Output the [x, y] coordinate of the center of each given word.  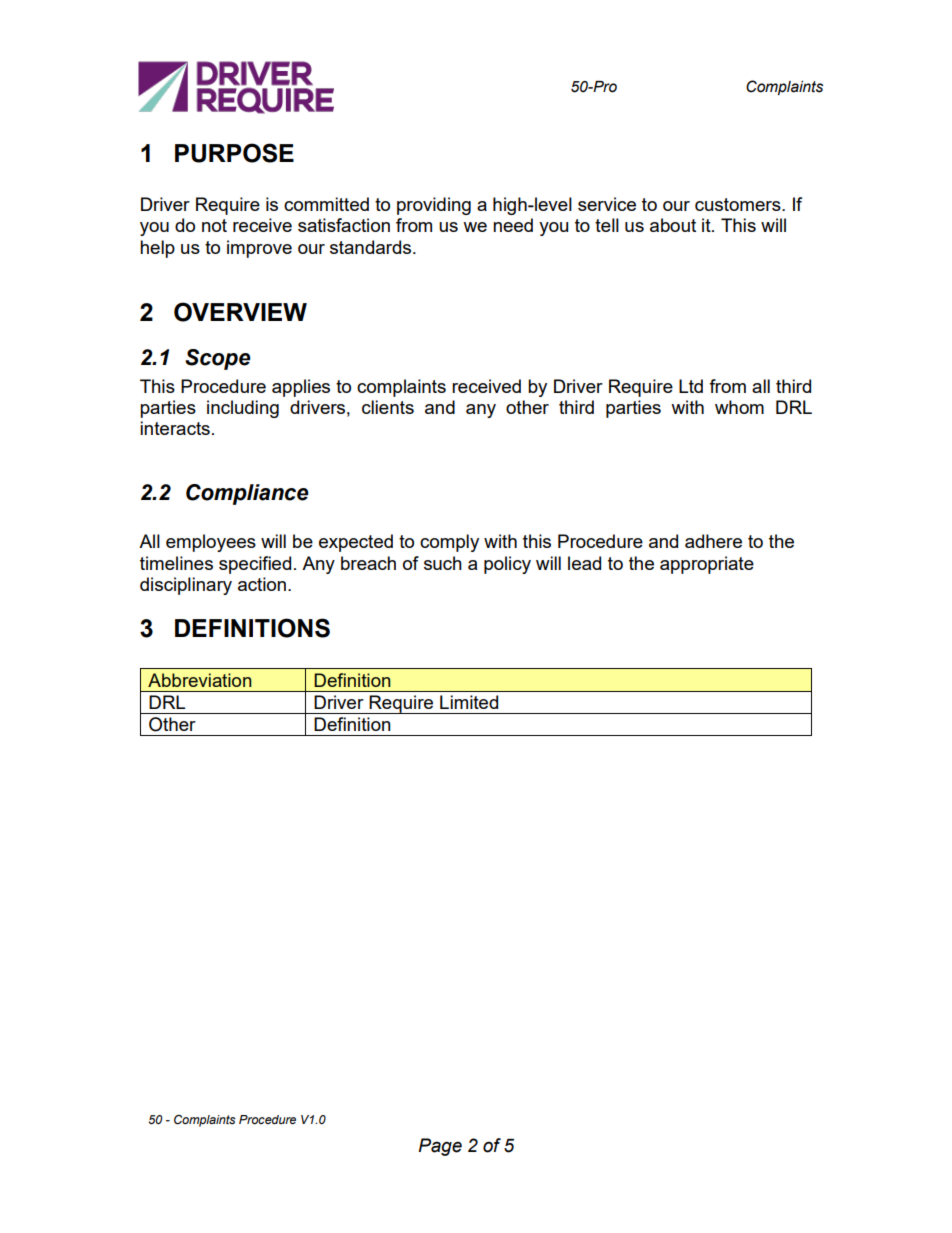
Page [440, 1147]
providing [434, 206]
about [673, 225]
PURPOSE [234, 153]
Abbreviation [200, 680]
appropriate [707, 565]
